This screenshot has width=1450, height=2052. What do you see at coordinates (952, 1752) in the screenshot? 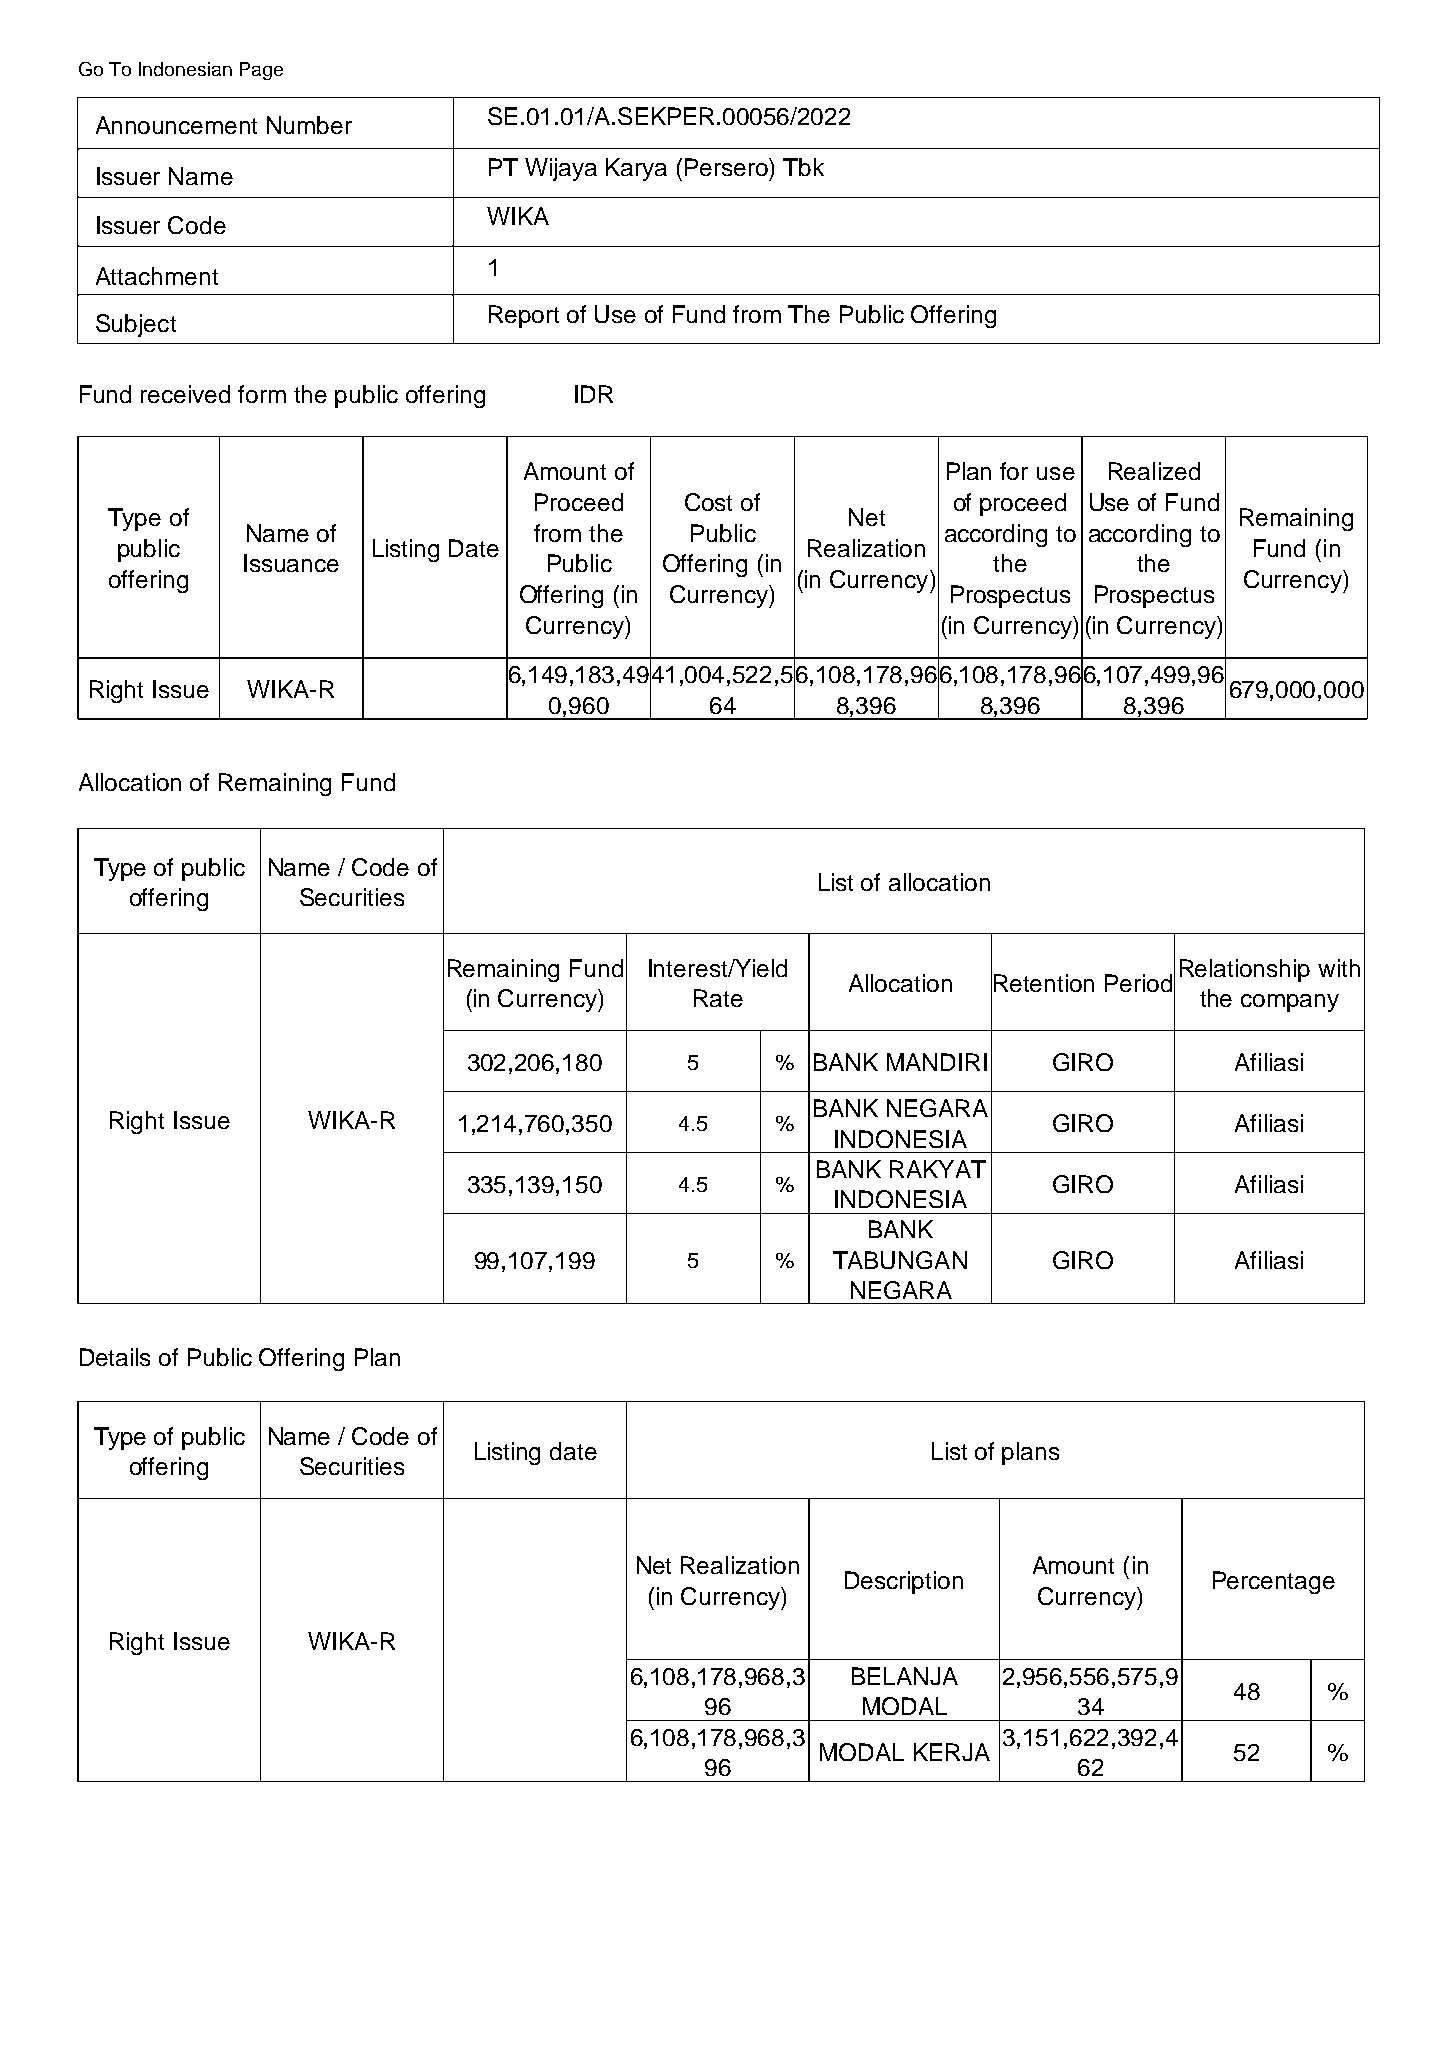
I see `KERJA` at bounding box center [952, 1752].
